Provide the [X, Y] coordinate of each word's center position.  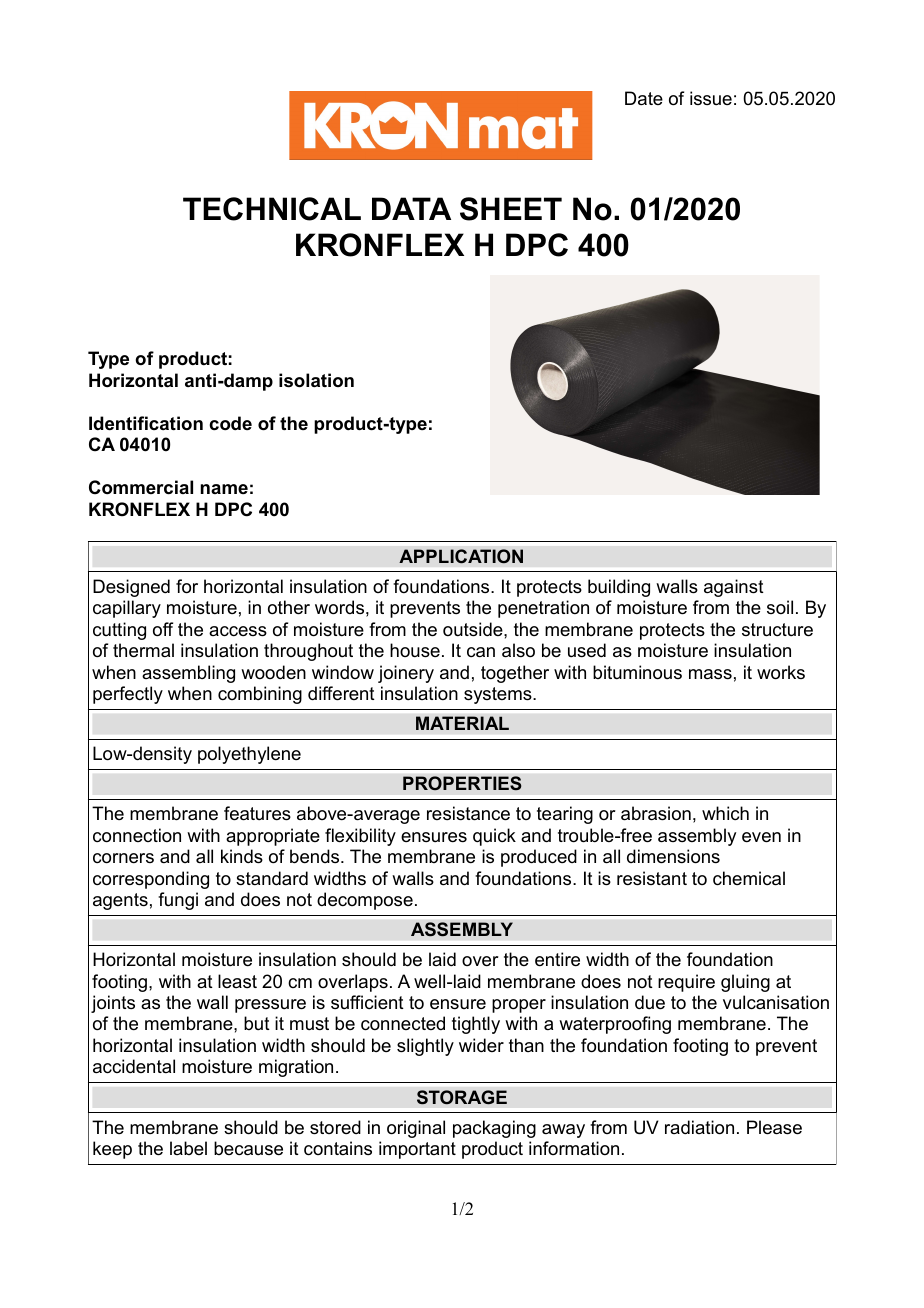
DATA [411, 208]
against [734, 588]
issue [711, 98]
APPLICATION [461, 556]
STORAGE [462, 1097]
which [725, 813]
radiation [699, 1127]
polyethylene [249, 755]
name [224, 489]
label [188, 1148]
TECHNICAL [272, 209]
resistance [468, 813]
